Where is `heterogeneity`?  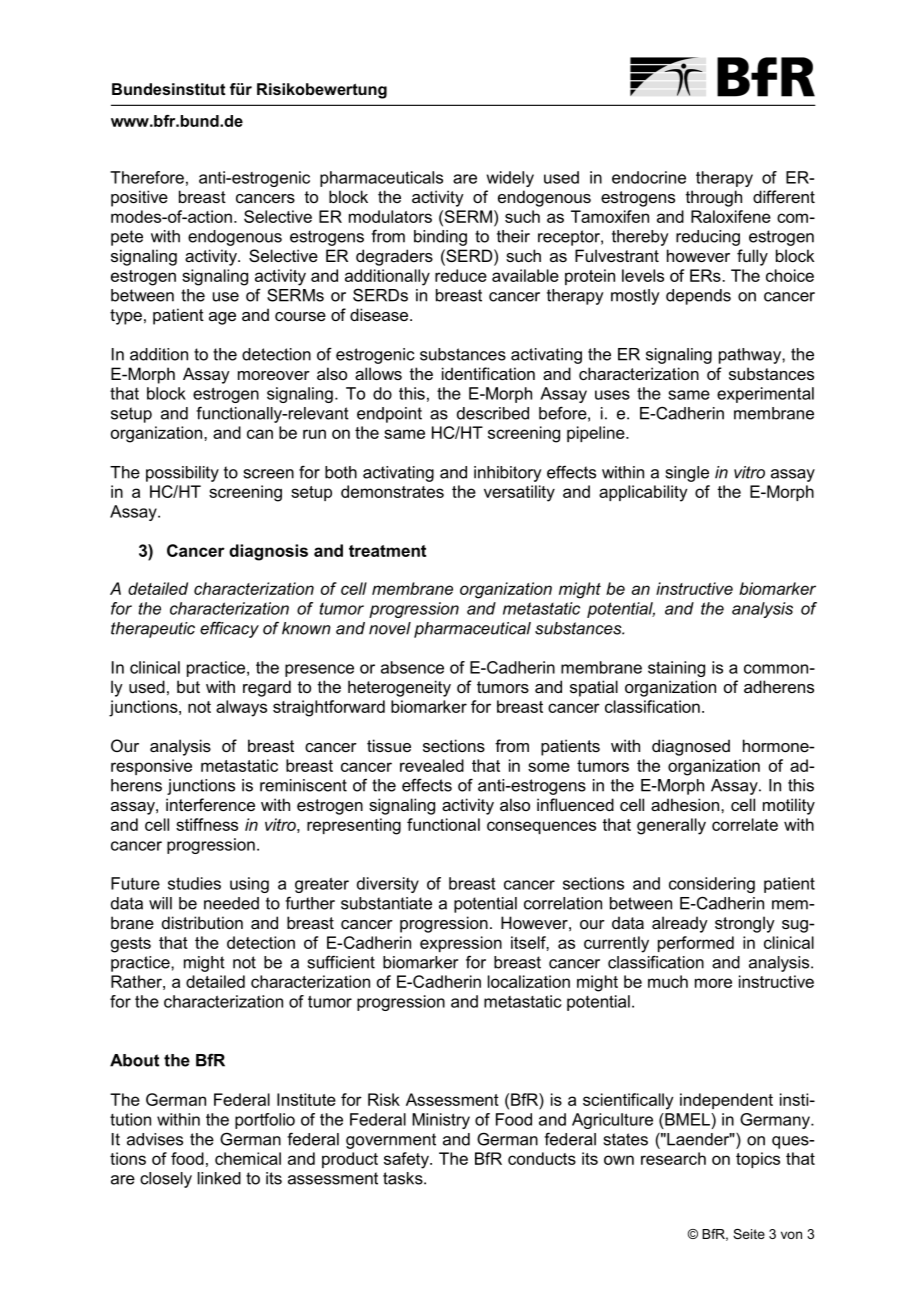
heterogeneity is located at coordinates (399, 688).
